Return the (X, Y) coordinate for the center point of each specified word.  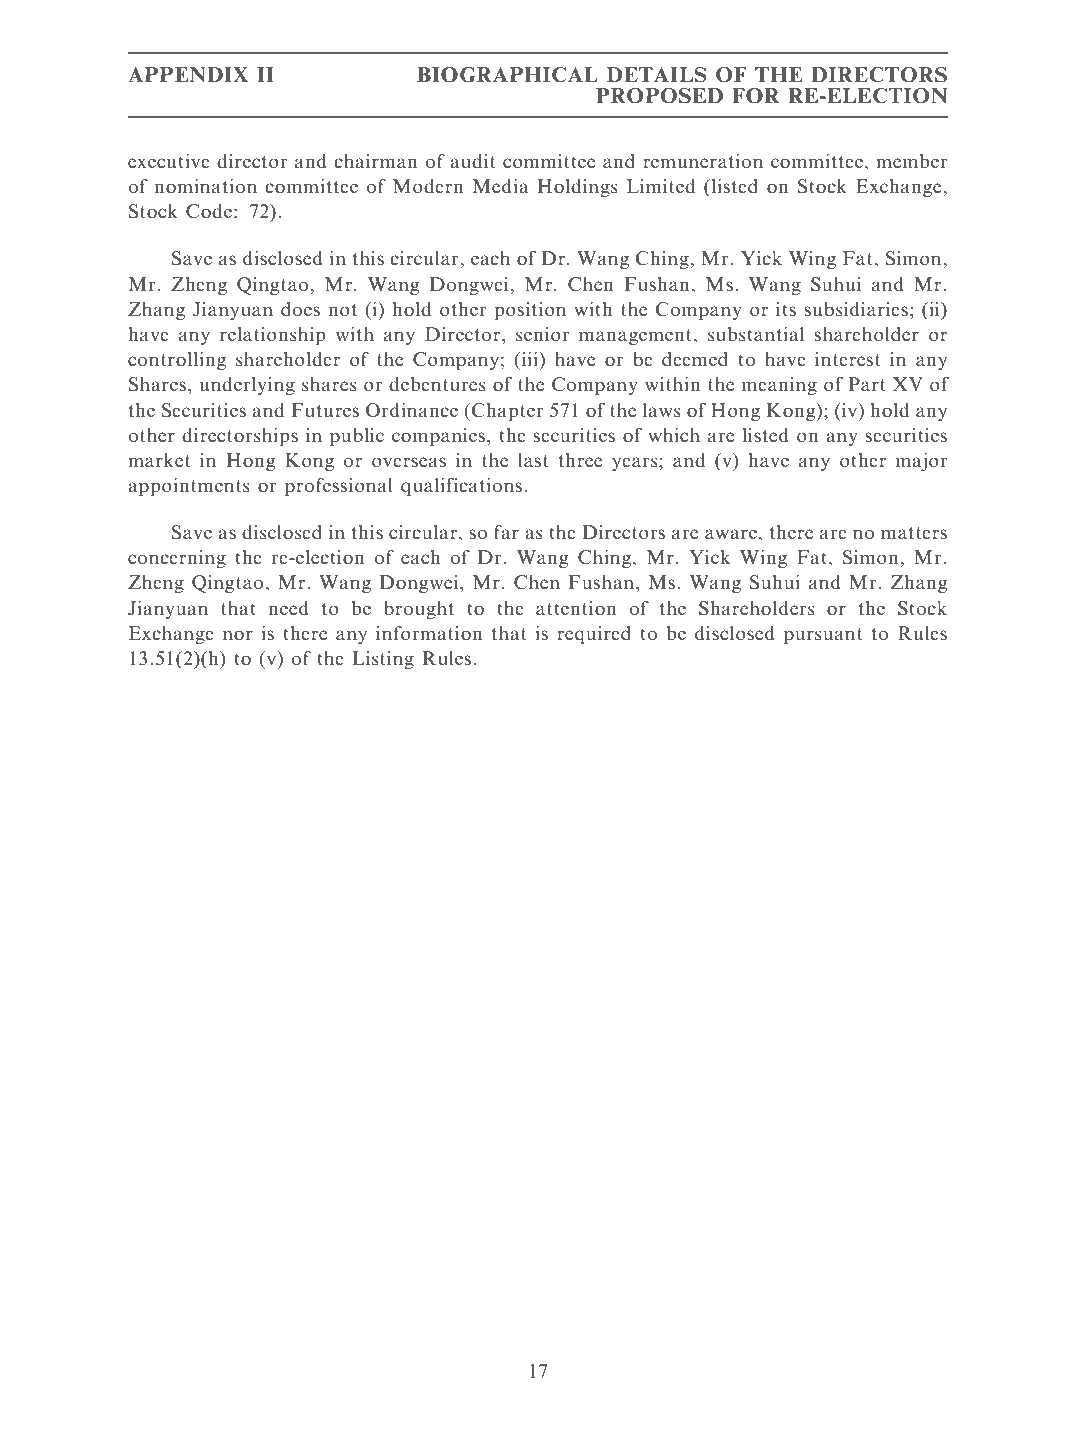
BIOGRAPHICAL (507, 75)
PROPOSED (659, 96)
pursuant (823, 636)
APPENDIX (188, 74)
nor (238, 635)
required (594, 635)
